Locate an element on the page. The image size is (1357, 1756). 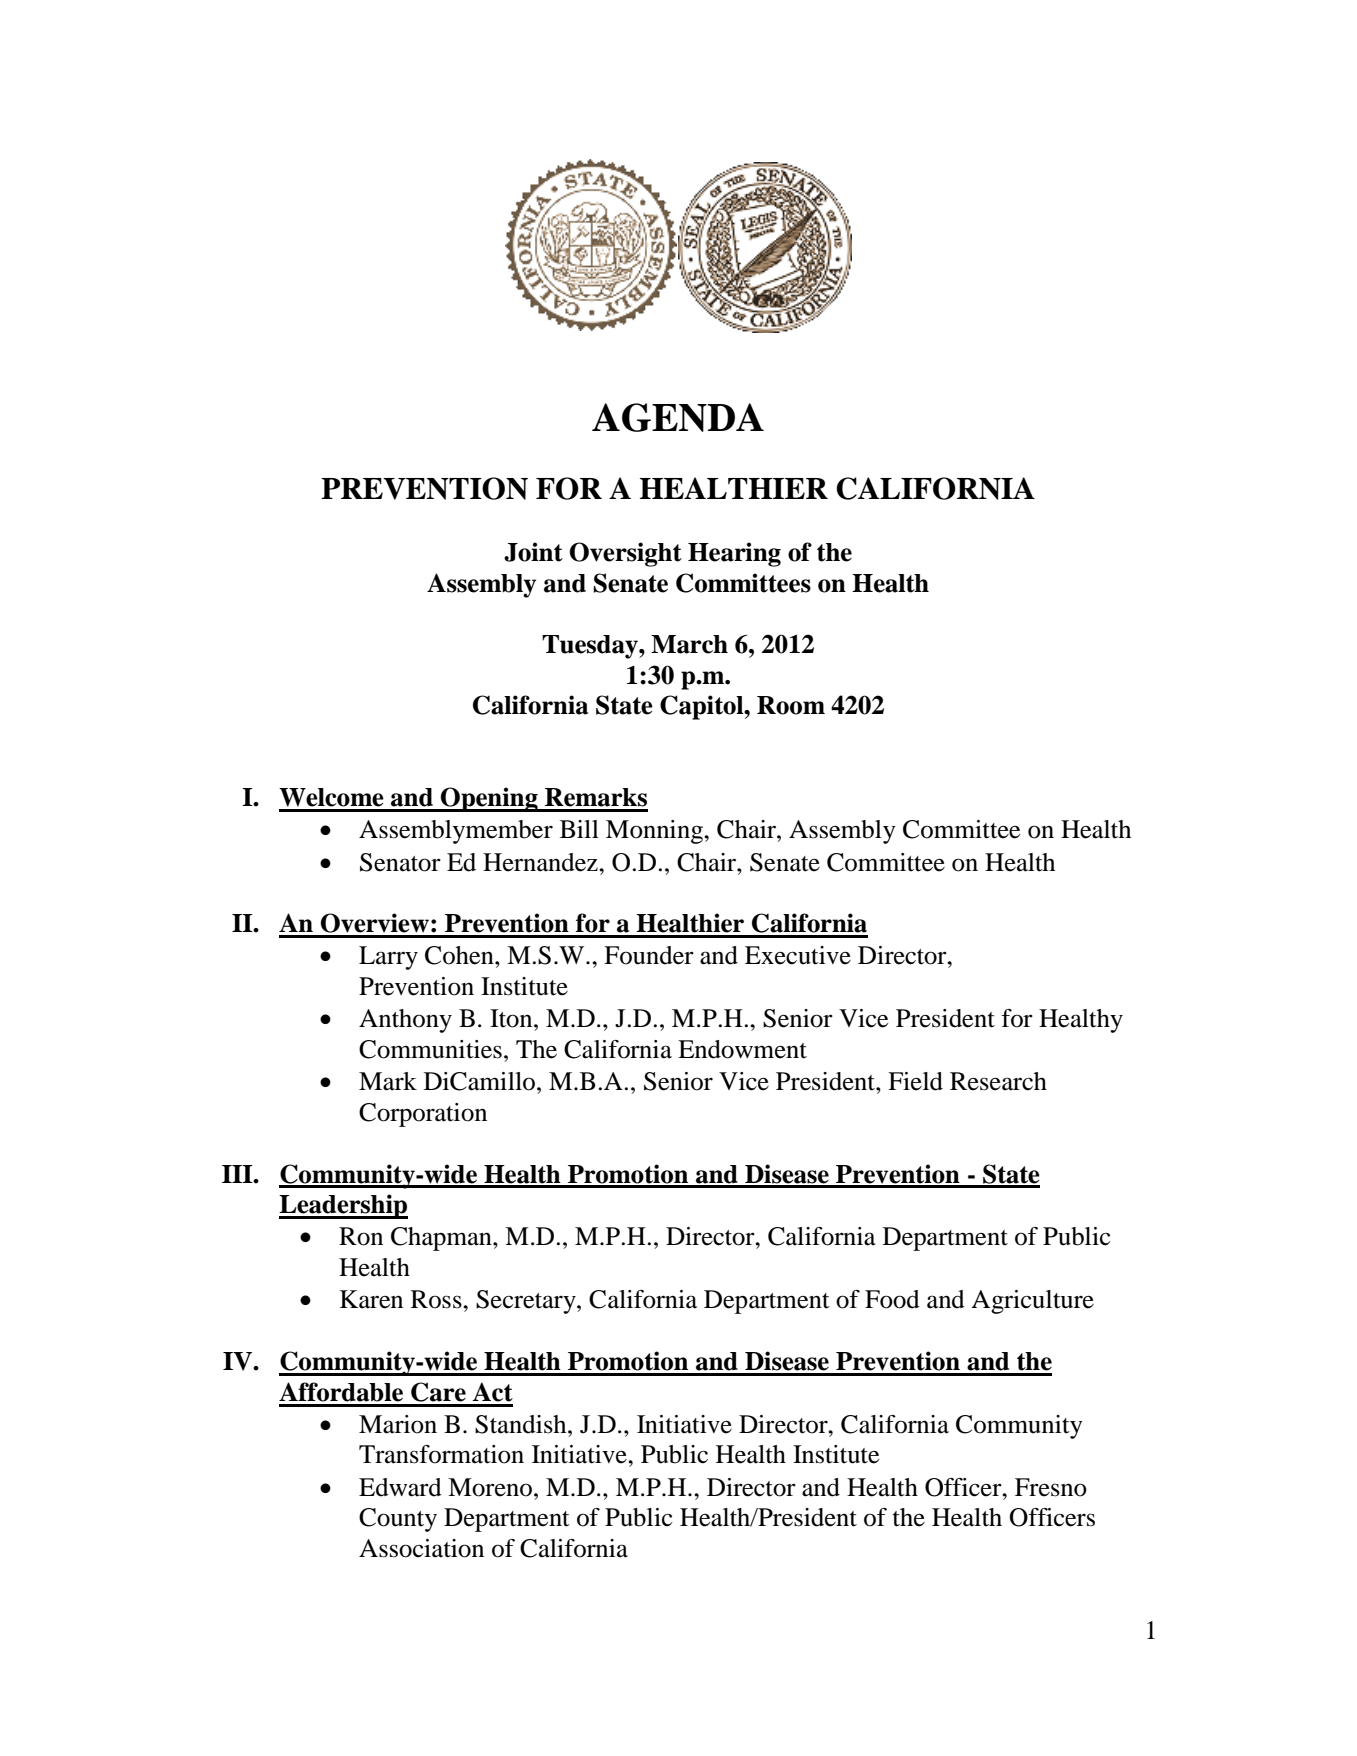
AGENDA is located at coordinates (678, 417).
